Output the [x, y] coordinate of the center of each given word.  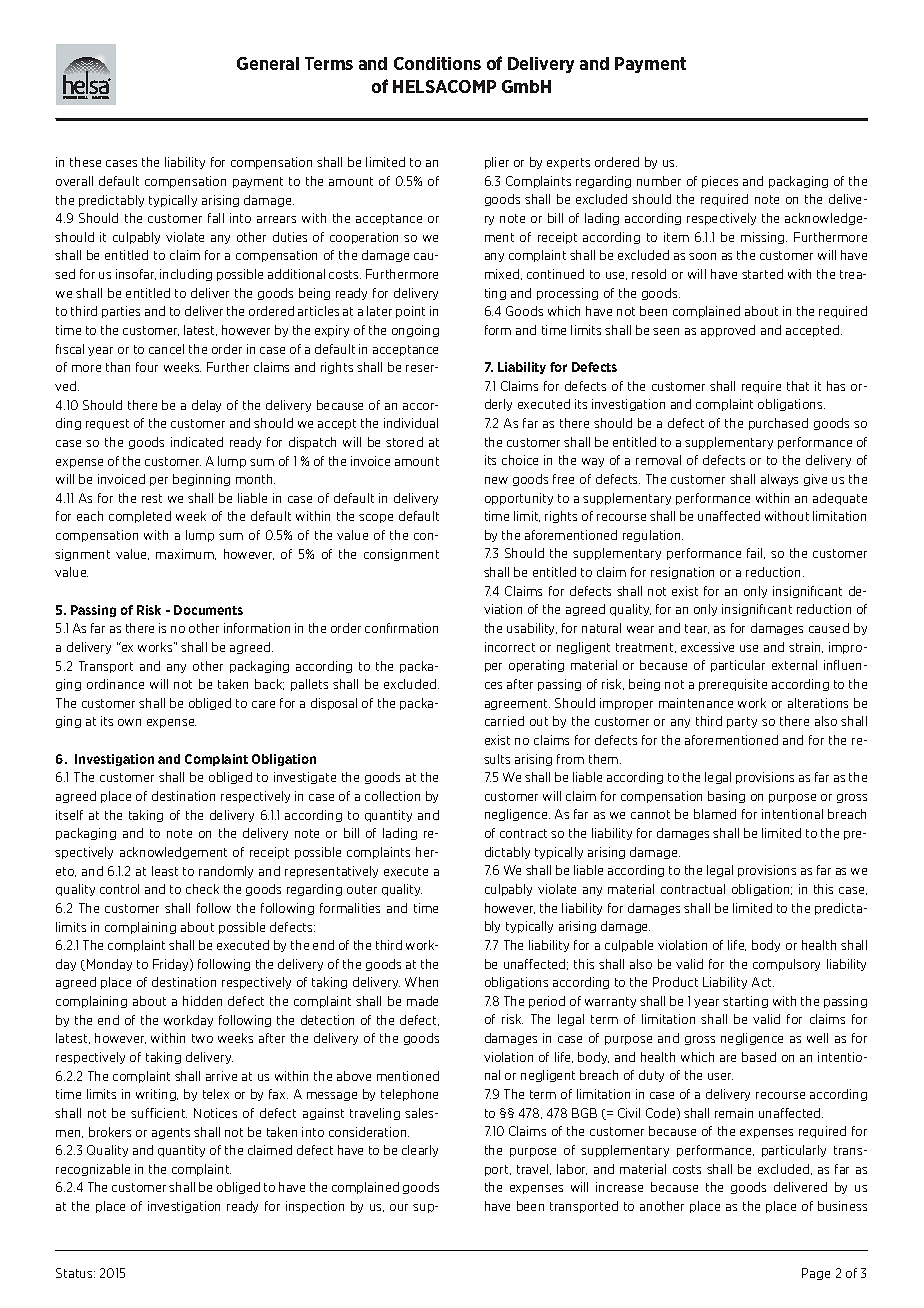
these [85, 162]
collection [392, 796]
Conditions [437, 63]
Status [75, 1273]
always [779, 480]
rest [152, 498]
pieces [720, 182]
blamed [715, 814]
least [165, 871]
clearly [420, 1151]
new [496, 480]
